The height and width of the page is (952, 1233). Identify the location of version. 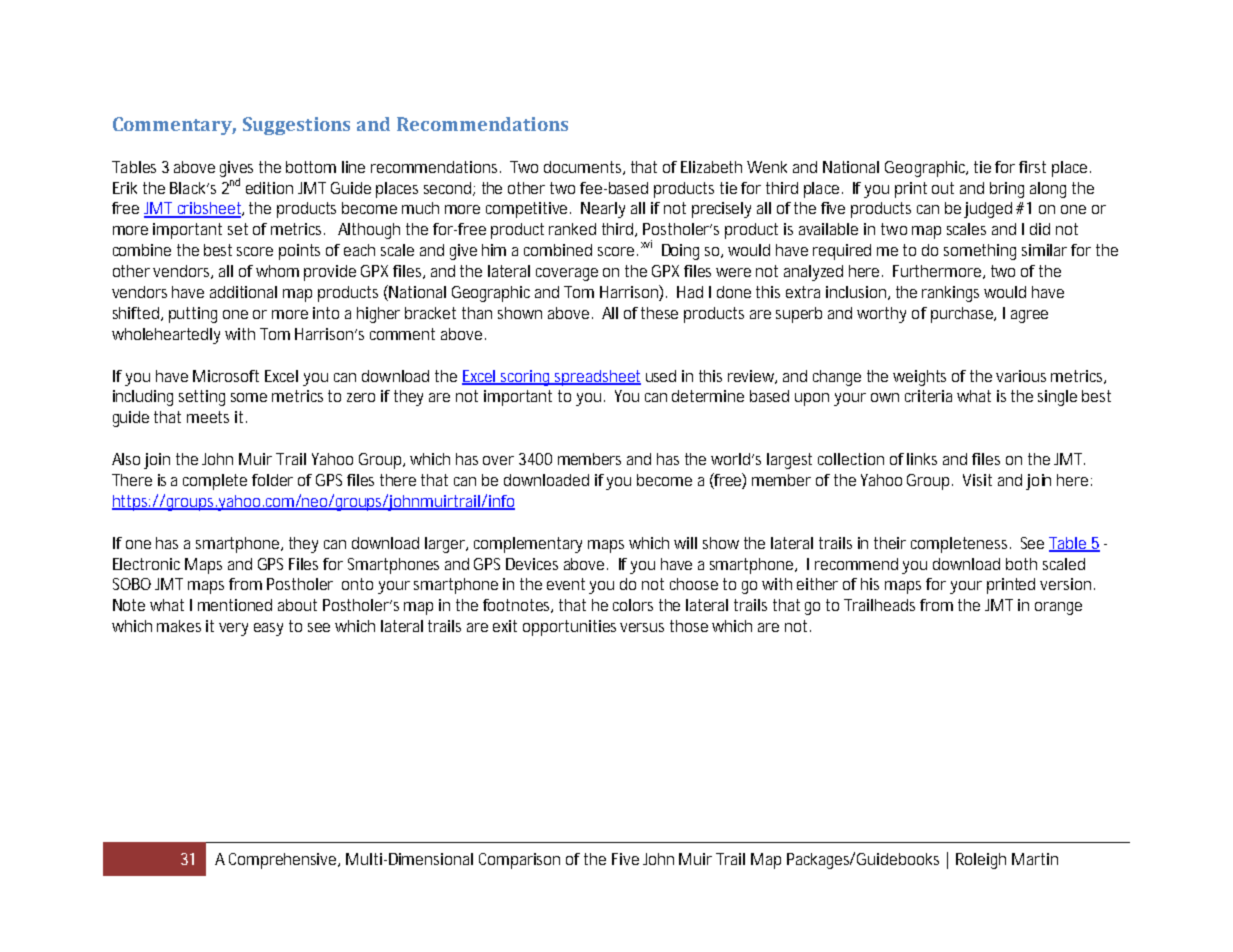
(1067, 584).
